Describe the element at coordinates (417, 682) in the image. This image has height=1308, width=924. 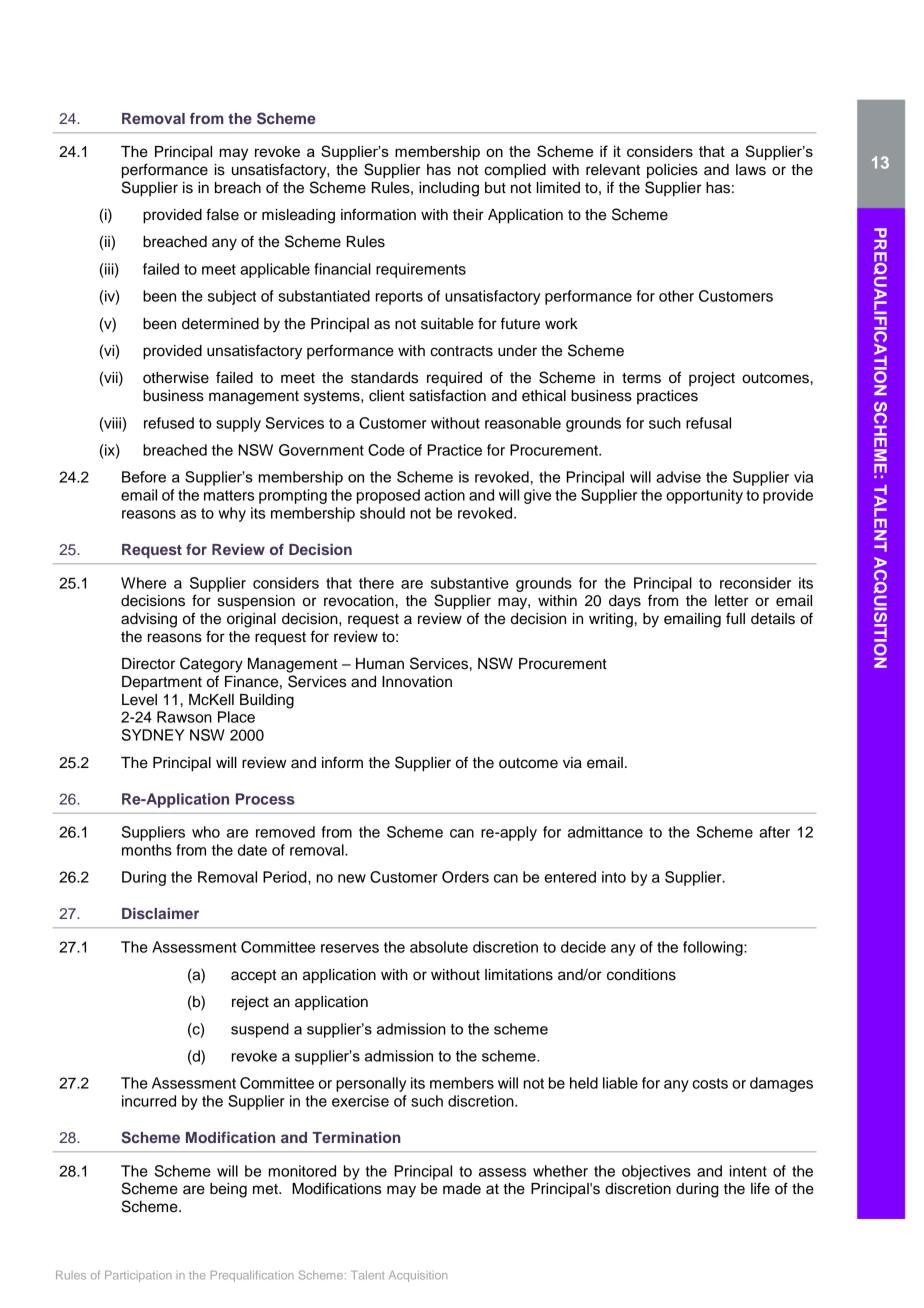
I see `Innovation` at that location.
